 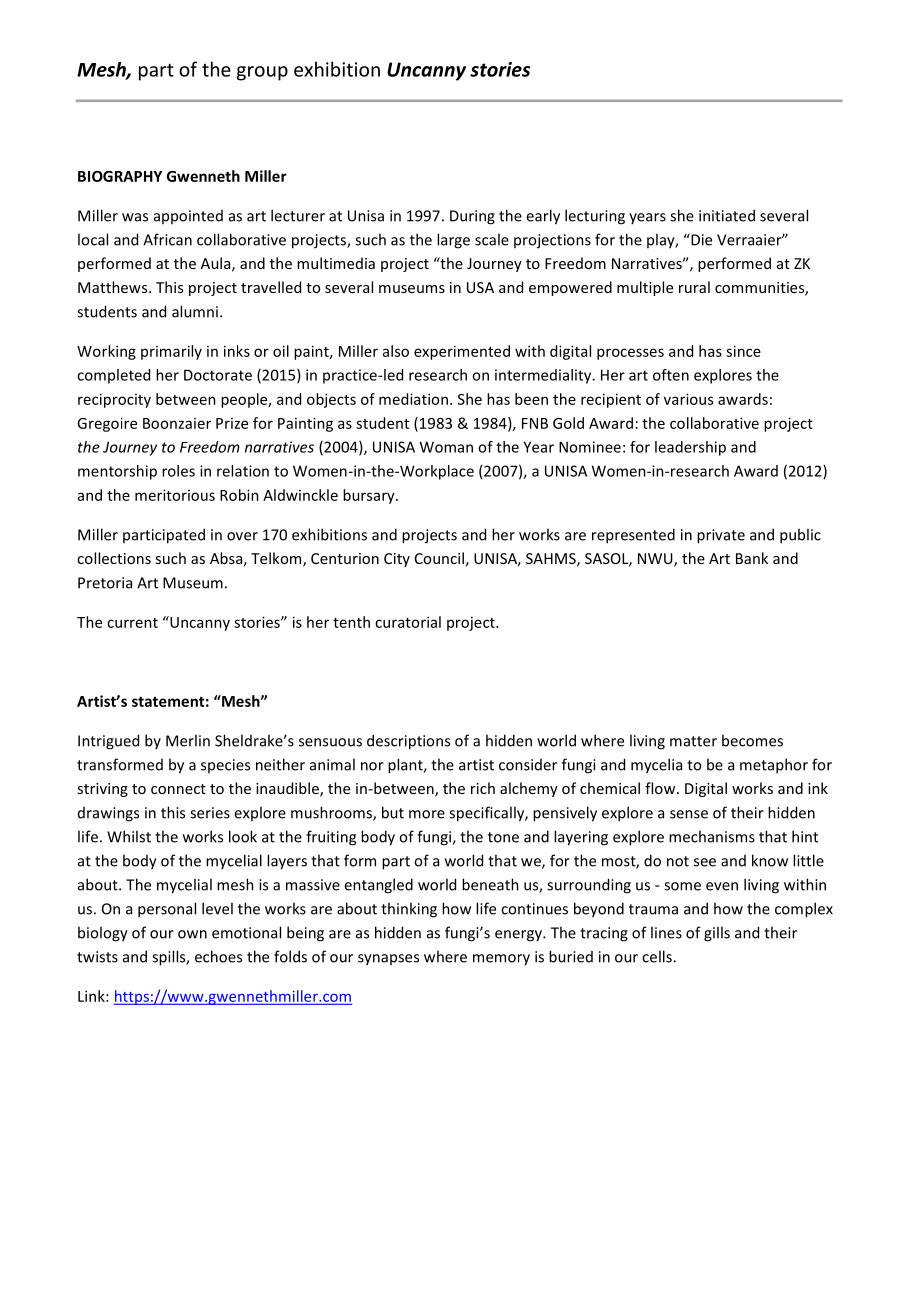 I want to click on Bank, so click(x=752, y=558).
